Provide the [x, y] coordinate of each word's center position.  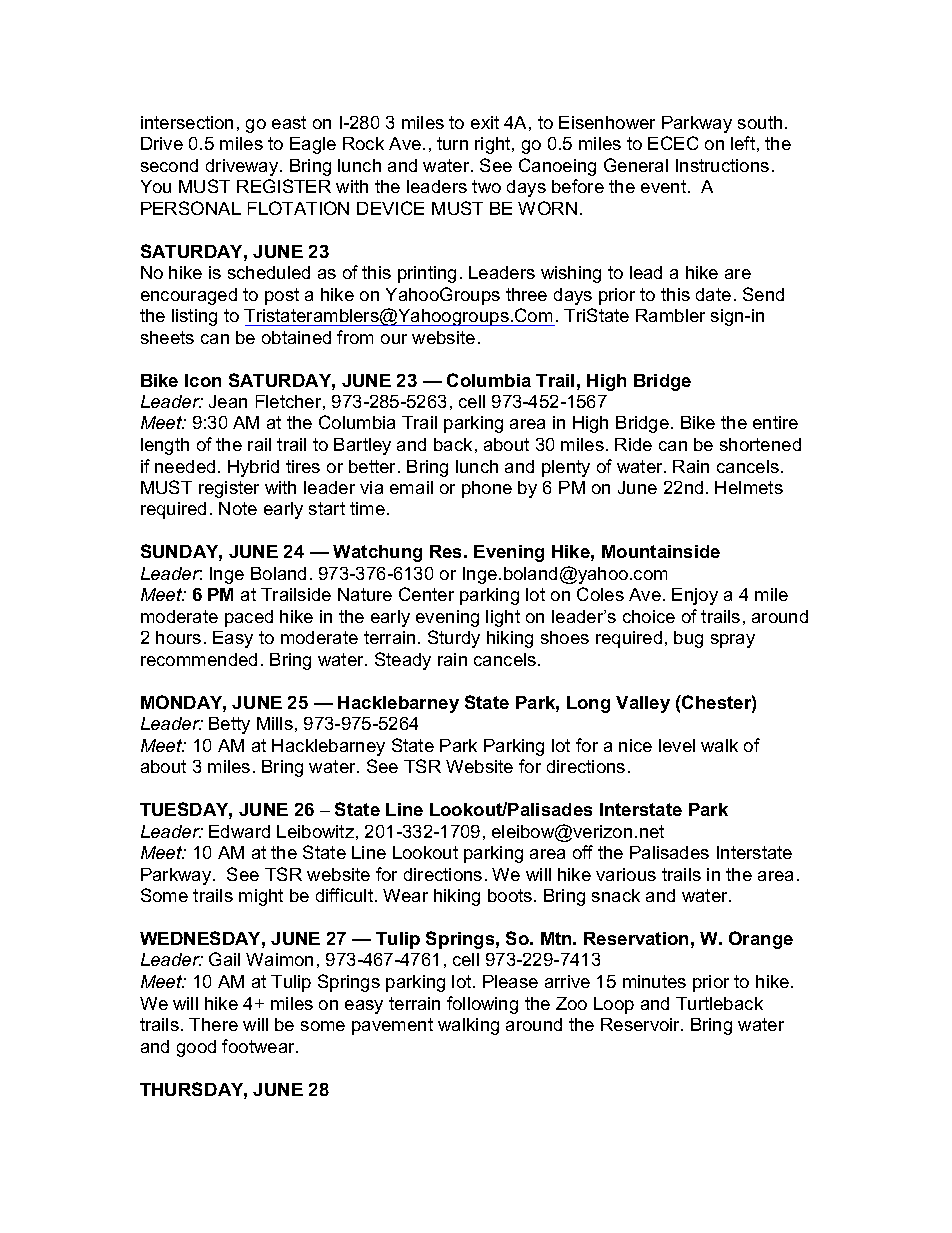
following [482, 1005]
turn [452, 143]
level [677, 745]
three [526, 294]
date [713, 294]
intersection [187, 122]
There [213, 1024]
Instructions [722, 165]
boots [511, 895]
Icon [203, 380]
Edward [239, 831]
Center [426, 594]
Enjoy [695, 596]
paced [249, 618]
